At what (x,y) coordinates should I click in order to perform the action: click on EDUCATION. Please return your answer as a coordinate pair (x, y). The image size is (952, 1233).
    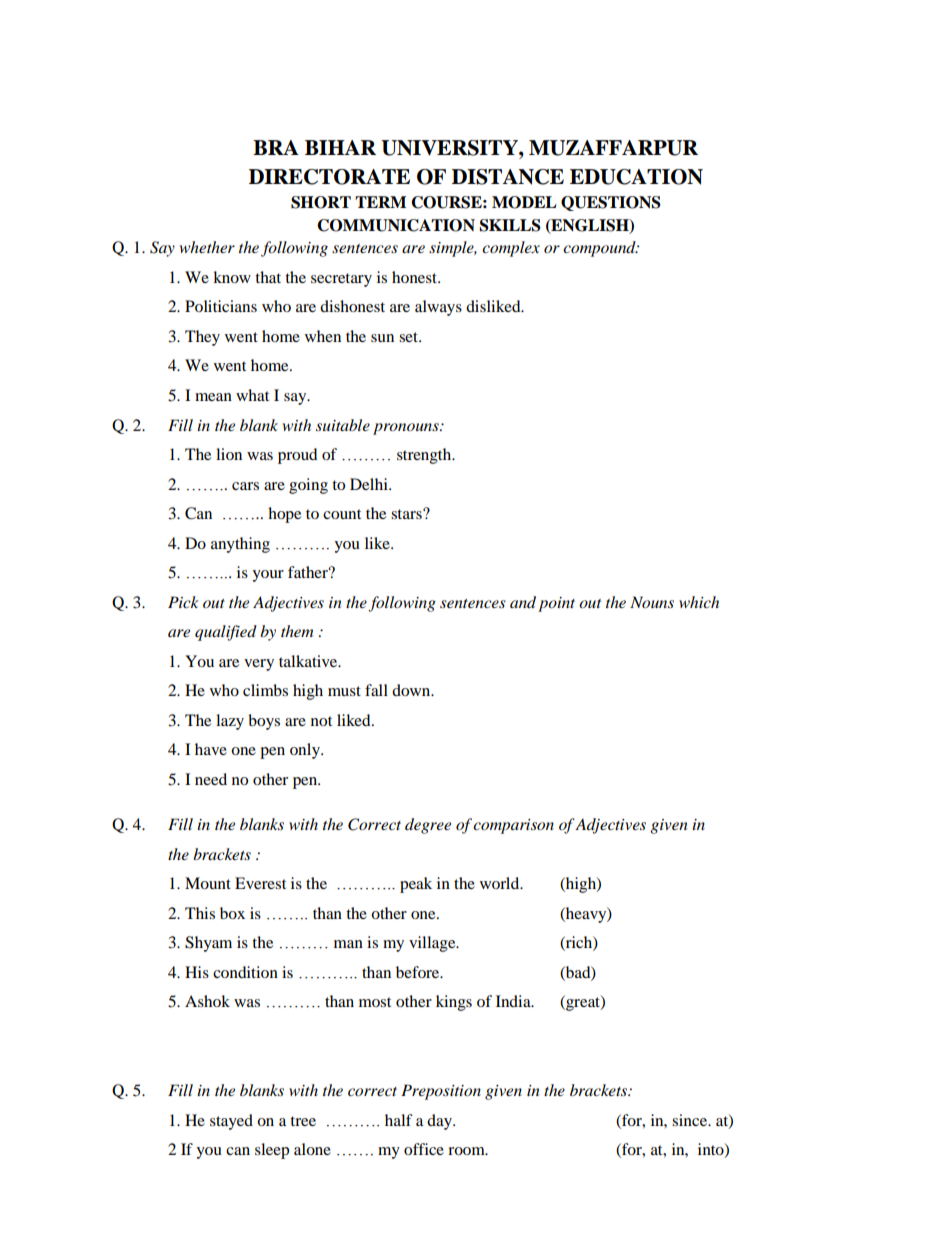
    Looking at the image, I should click on (636, 177).
